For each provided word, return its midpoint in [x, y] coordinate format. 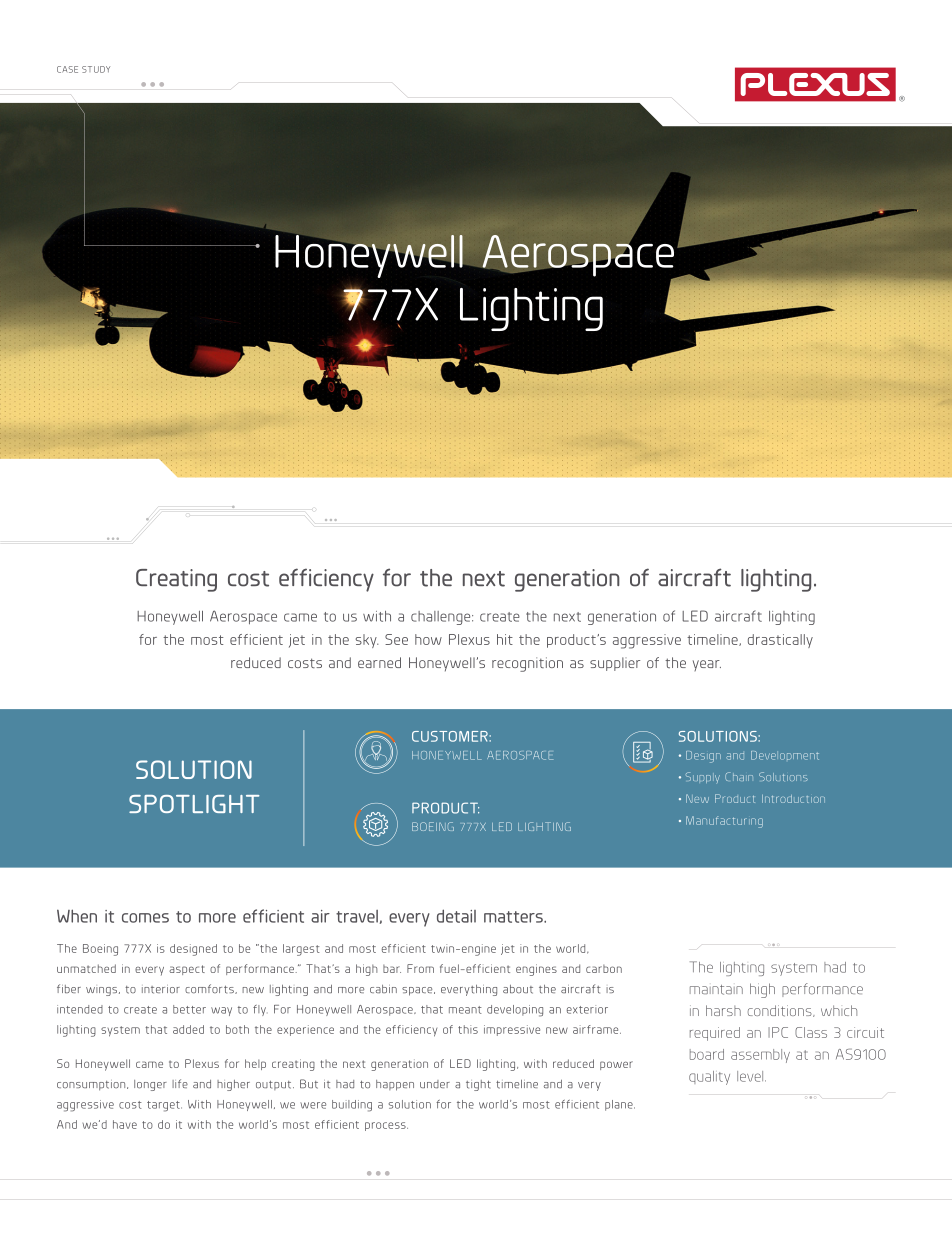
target [164, 1106]
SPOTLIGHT [194, 804]
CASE [67, 69]
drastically [780, 641]
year [707, 665]
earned [379, 662]
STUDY [96, 69]
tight [478, 1085]
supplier [615, 664]
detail [456, 916]
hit [505, 639]
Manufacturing [724, 822]
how [428, 639]
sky [367, 641]
